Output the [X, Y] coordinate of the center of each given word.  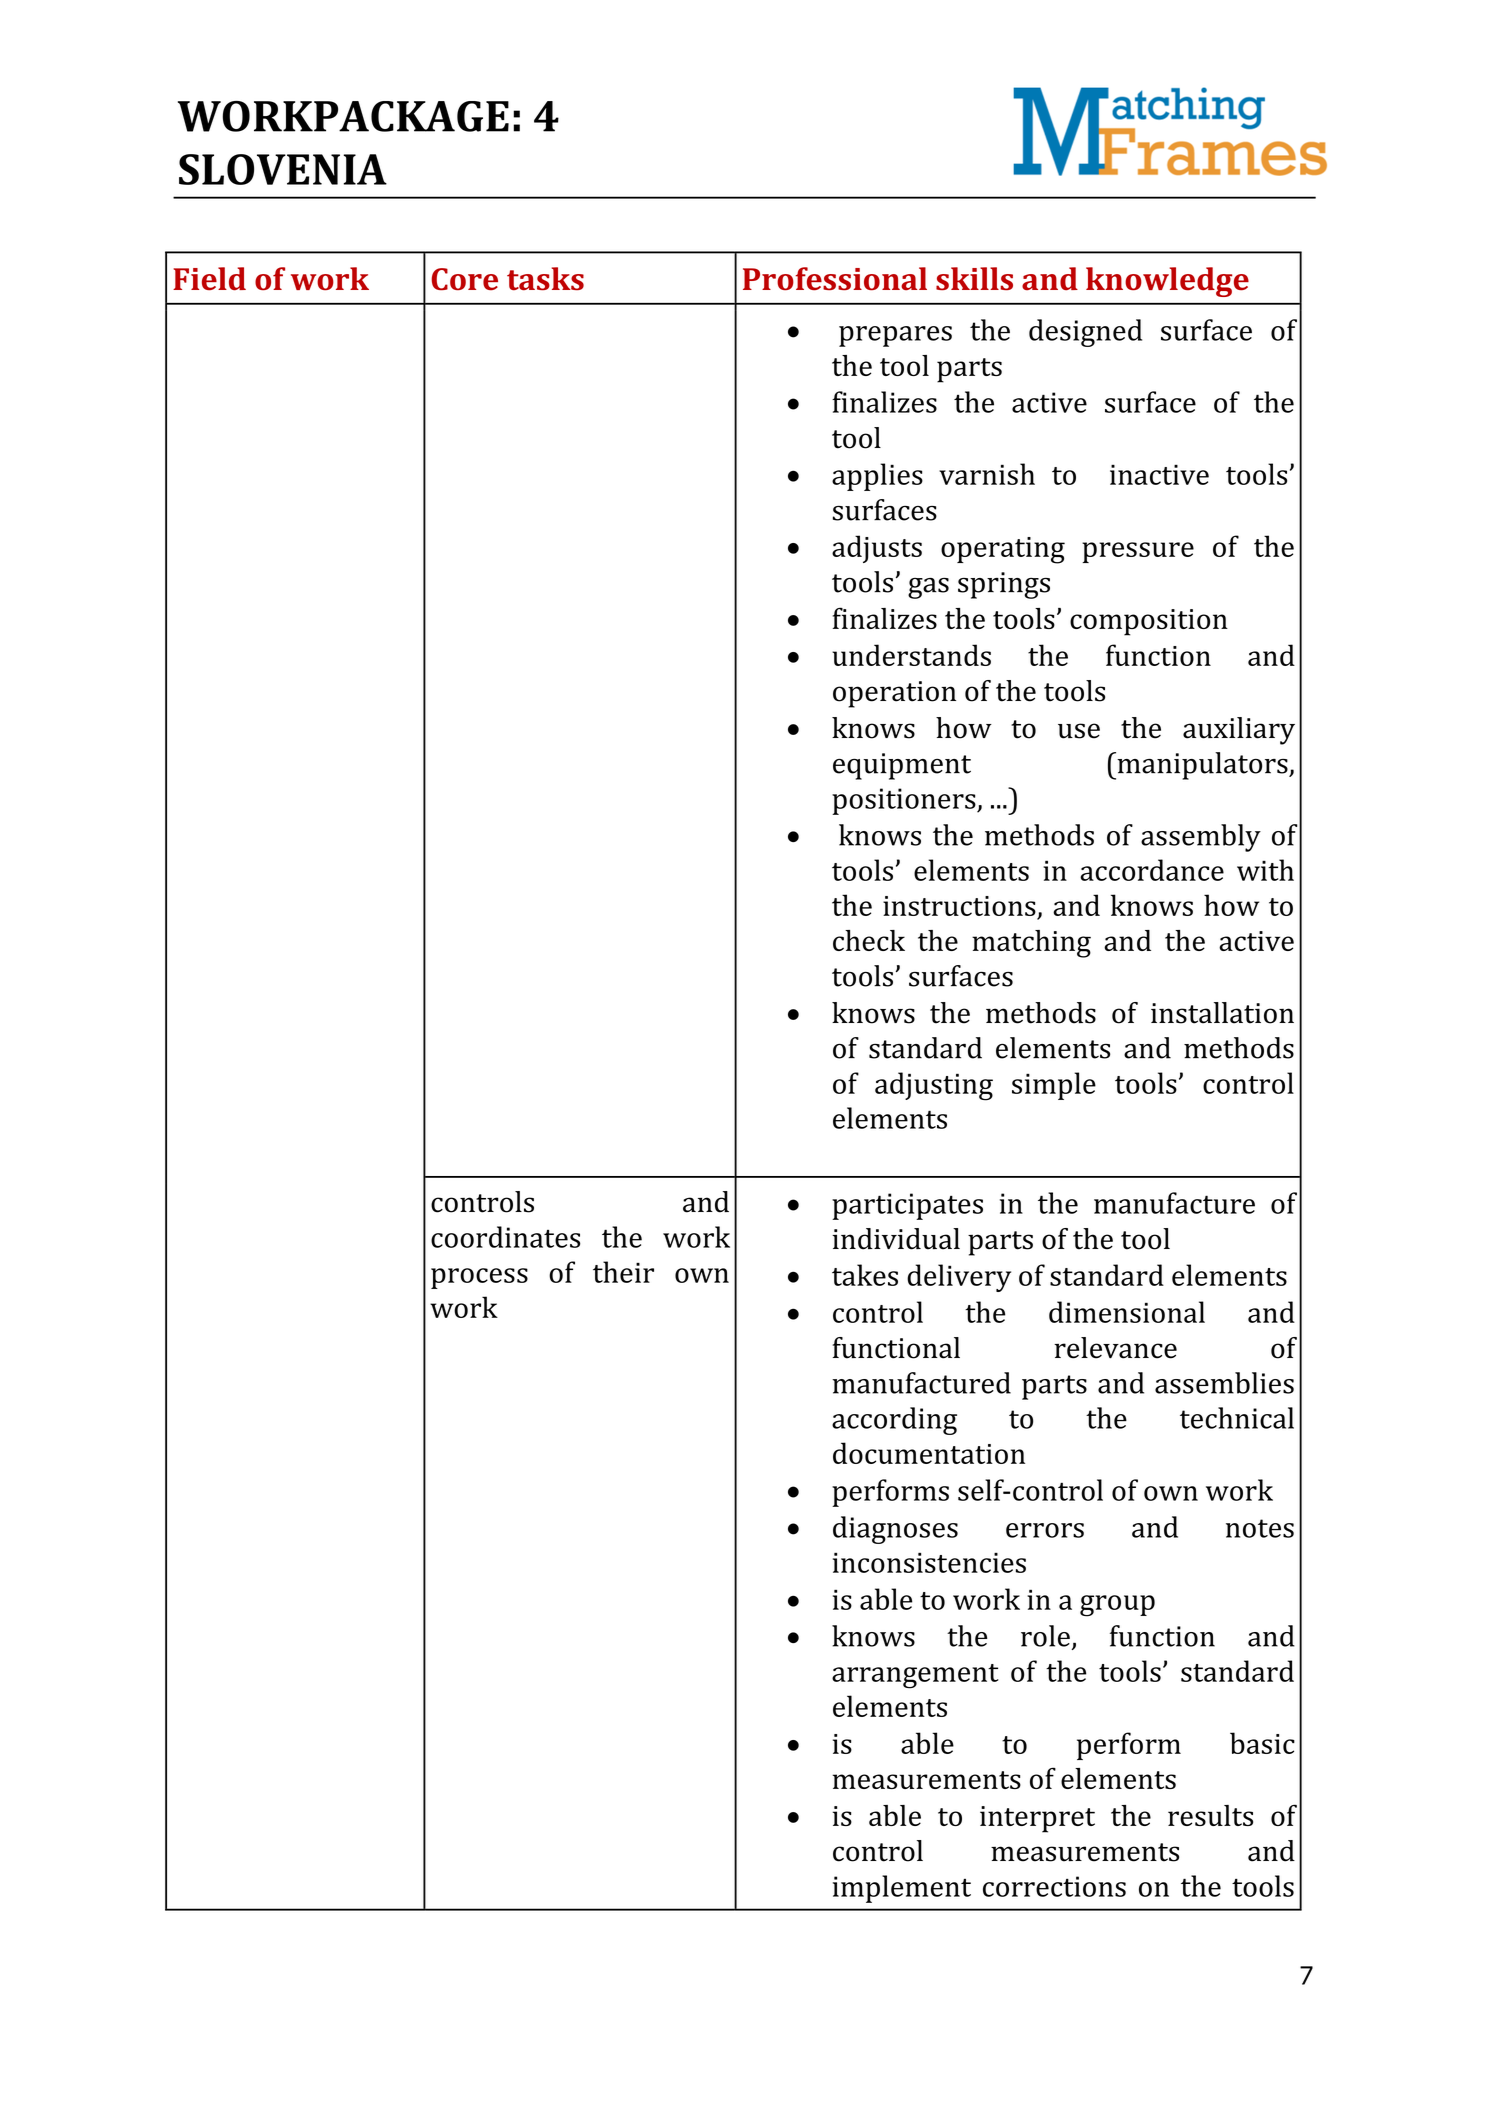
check [869, 940]
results [1210, 1815]
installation [1222, 1013]
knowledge [1167, 282]
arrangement [915, 1676]
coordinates [505, 1237]
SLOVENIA [283, 169]
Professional [835, 279]
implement [902, 1889]
